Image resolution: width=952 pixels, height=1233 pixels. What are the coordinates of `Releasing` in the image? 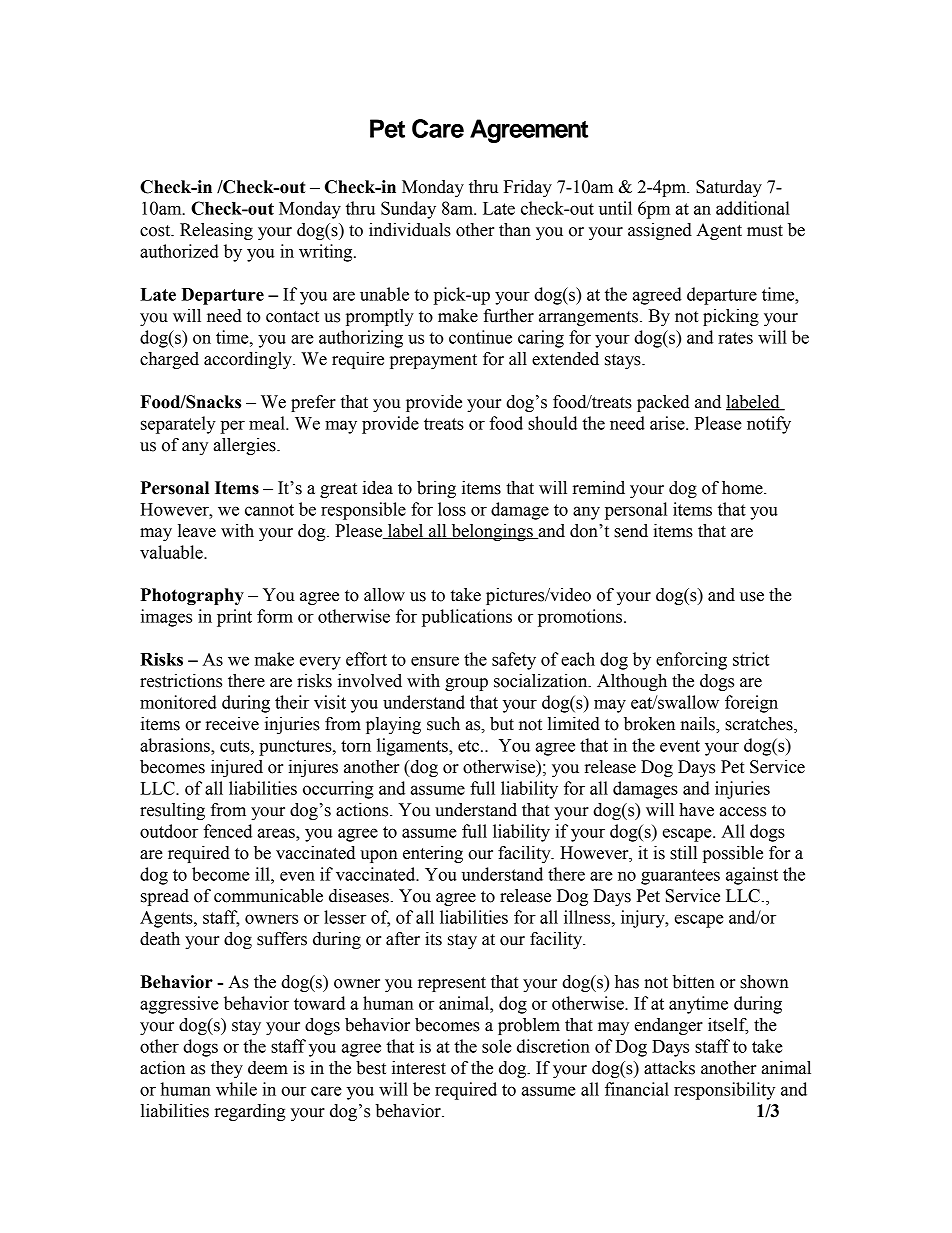 It's located at (216, 231).
